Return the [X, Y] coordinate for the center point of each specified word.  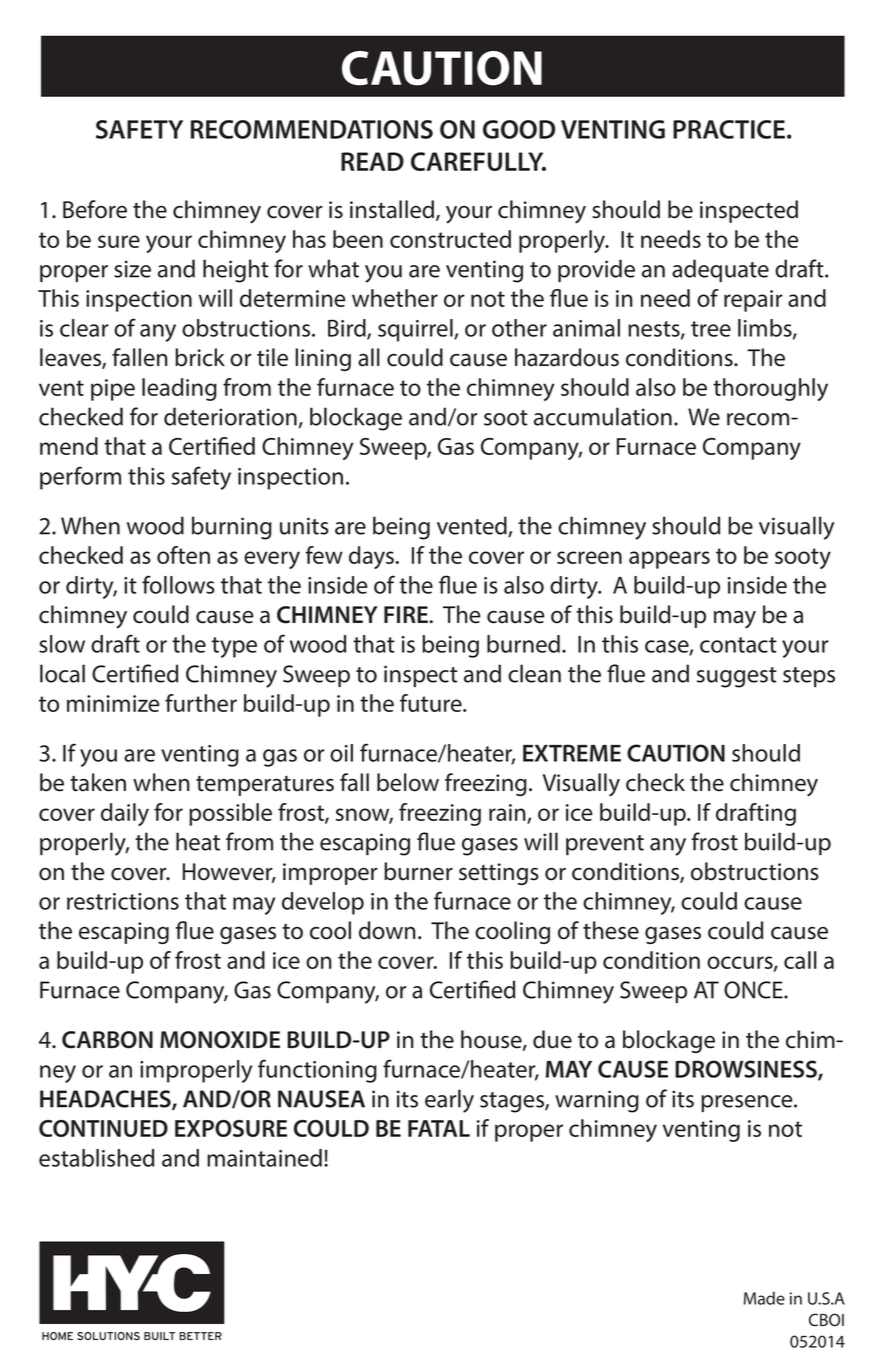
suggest [737, 677]
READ [372, 161]
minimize [113, 703]
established [96, 1158]
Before [95, 209]
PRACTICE [730, 129]
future [432, 703]
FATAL [439, 1128]
